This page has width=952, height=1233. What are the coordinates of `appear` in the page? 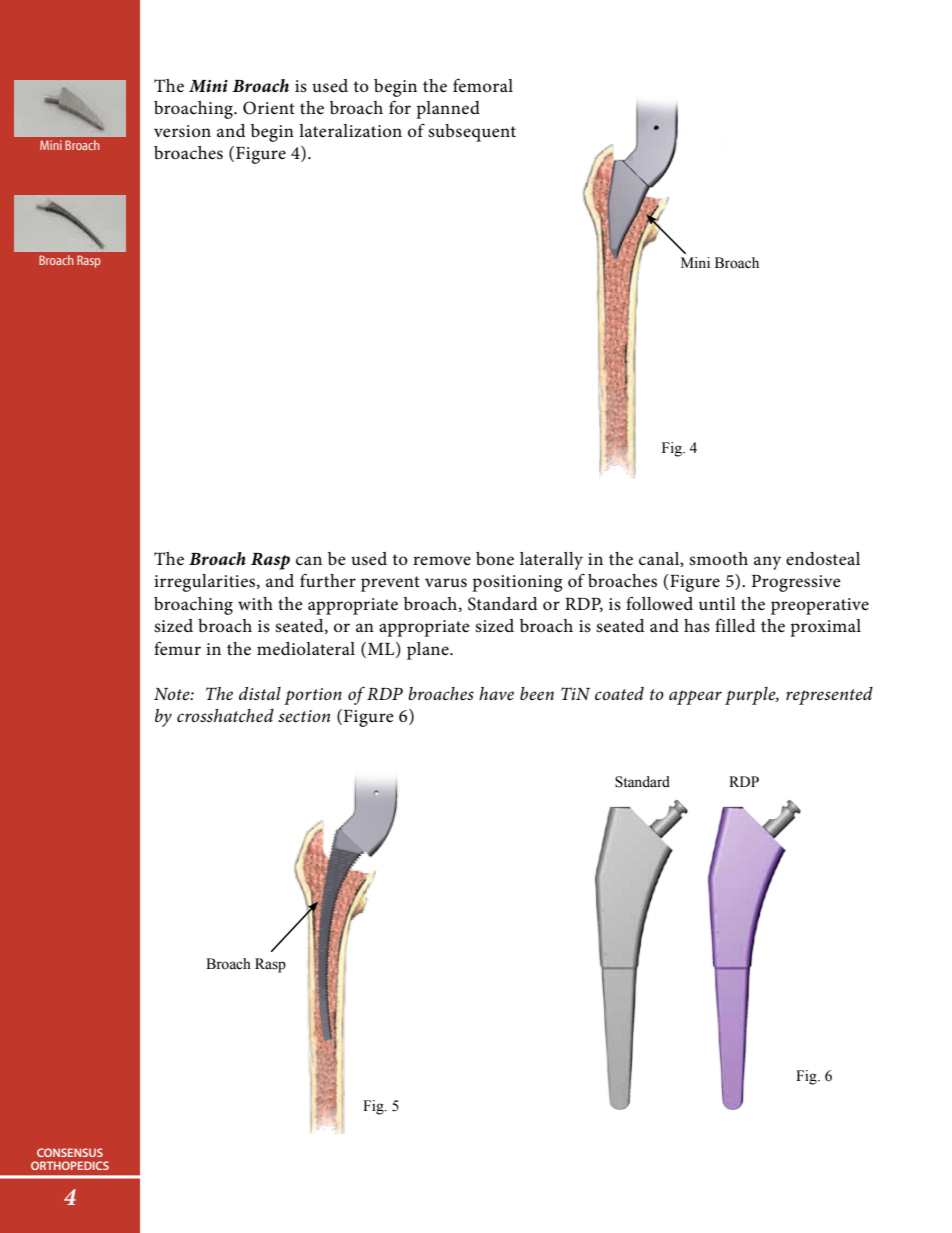 It's located at (695, 697).
